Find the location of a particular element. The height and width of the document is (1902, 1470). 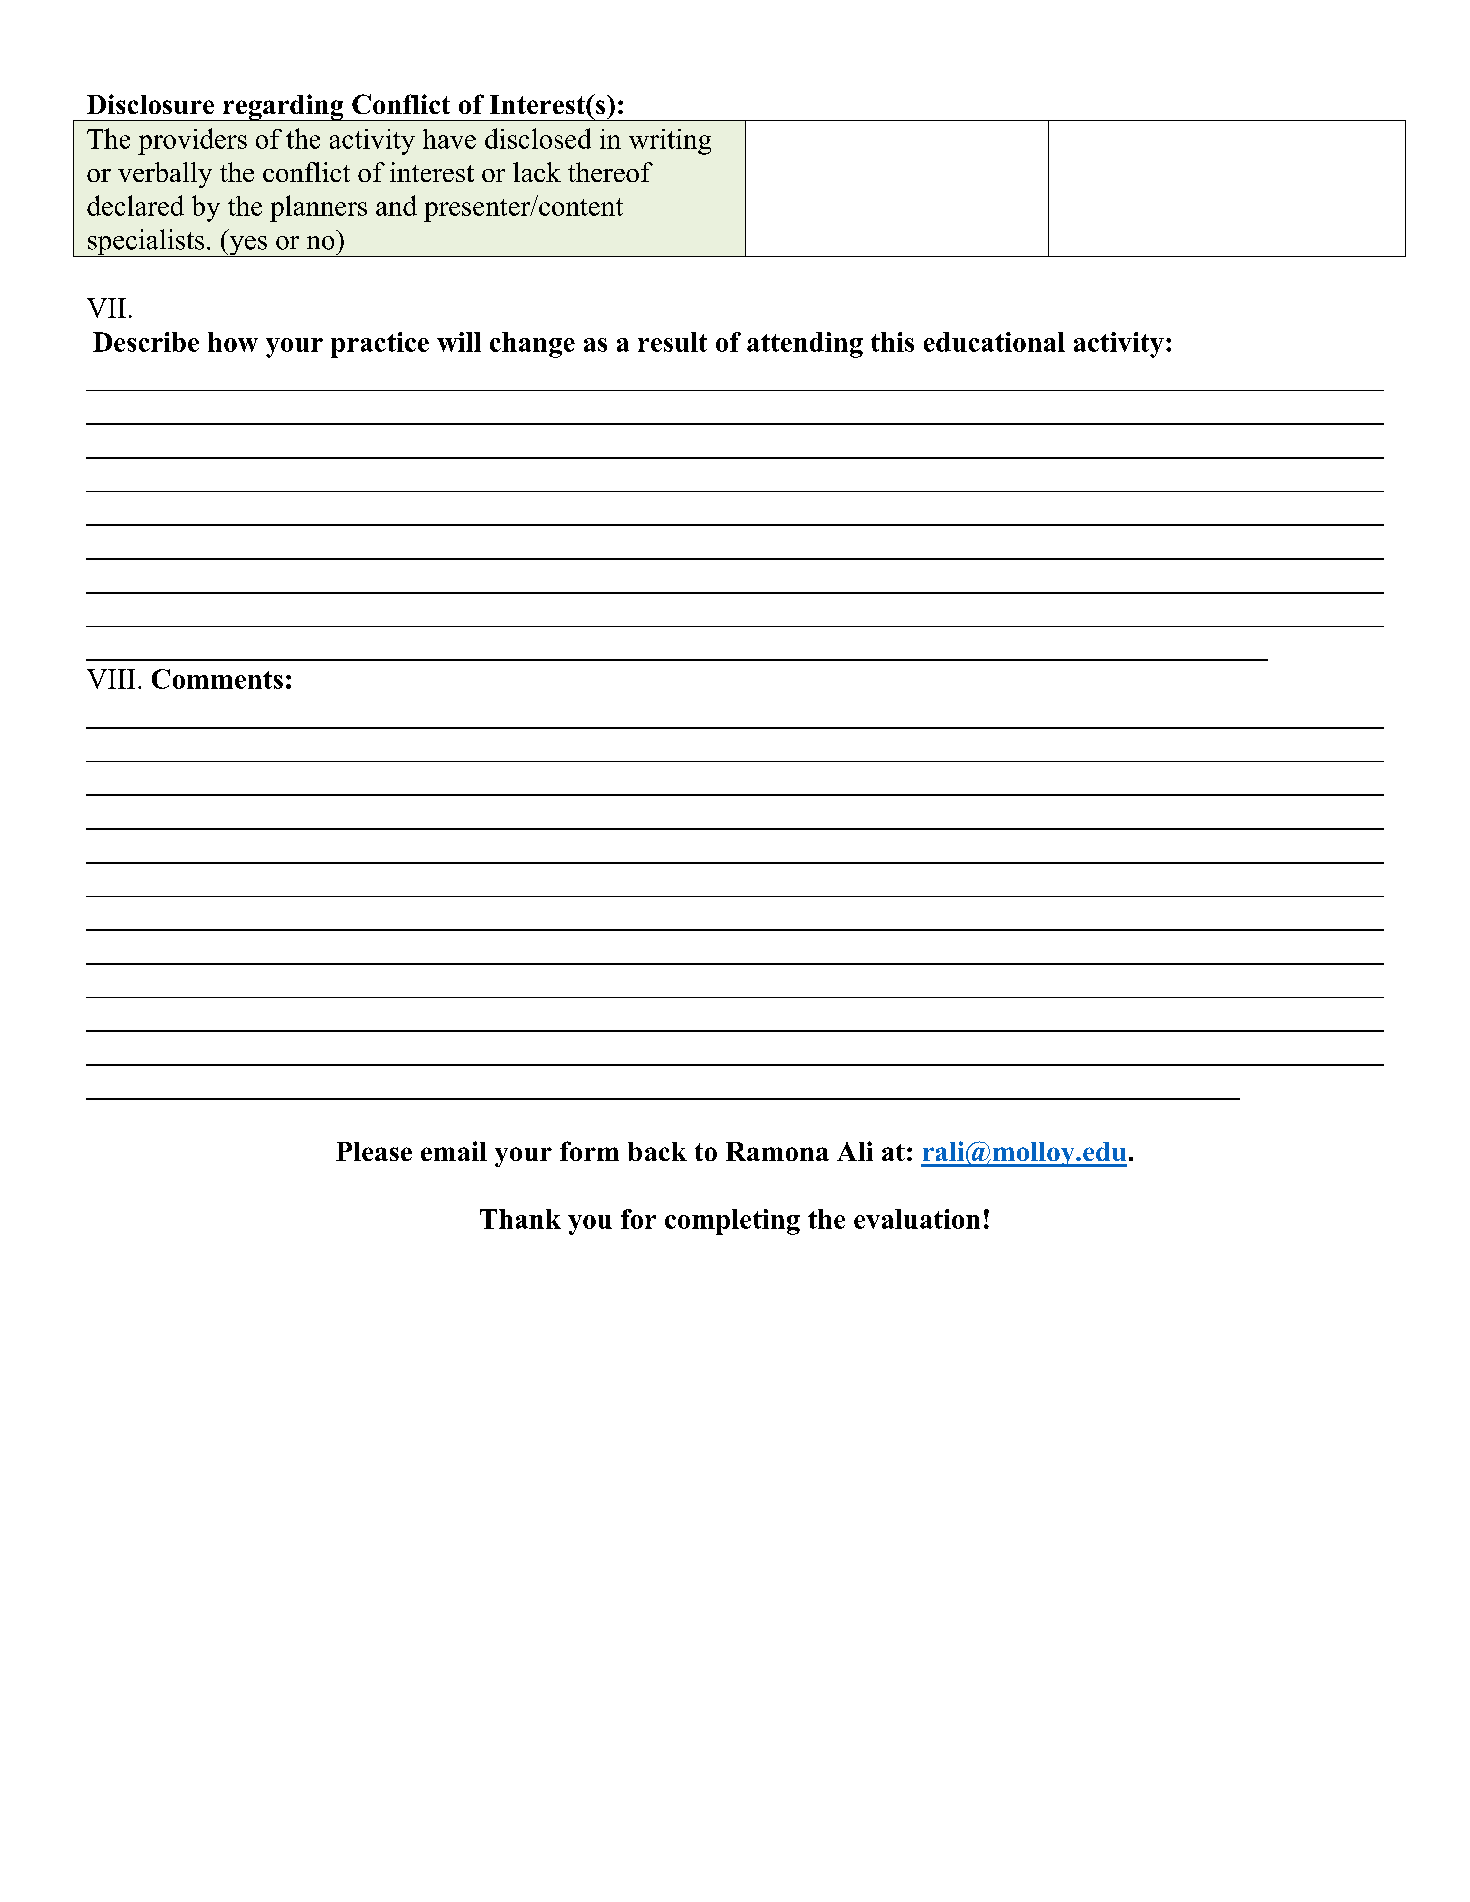

how is located at coordinates (233, 342).
